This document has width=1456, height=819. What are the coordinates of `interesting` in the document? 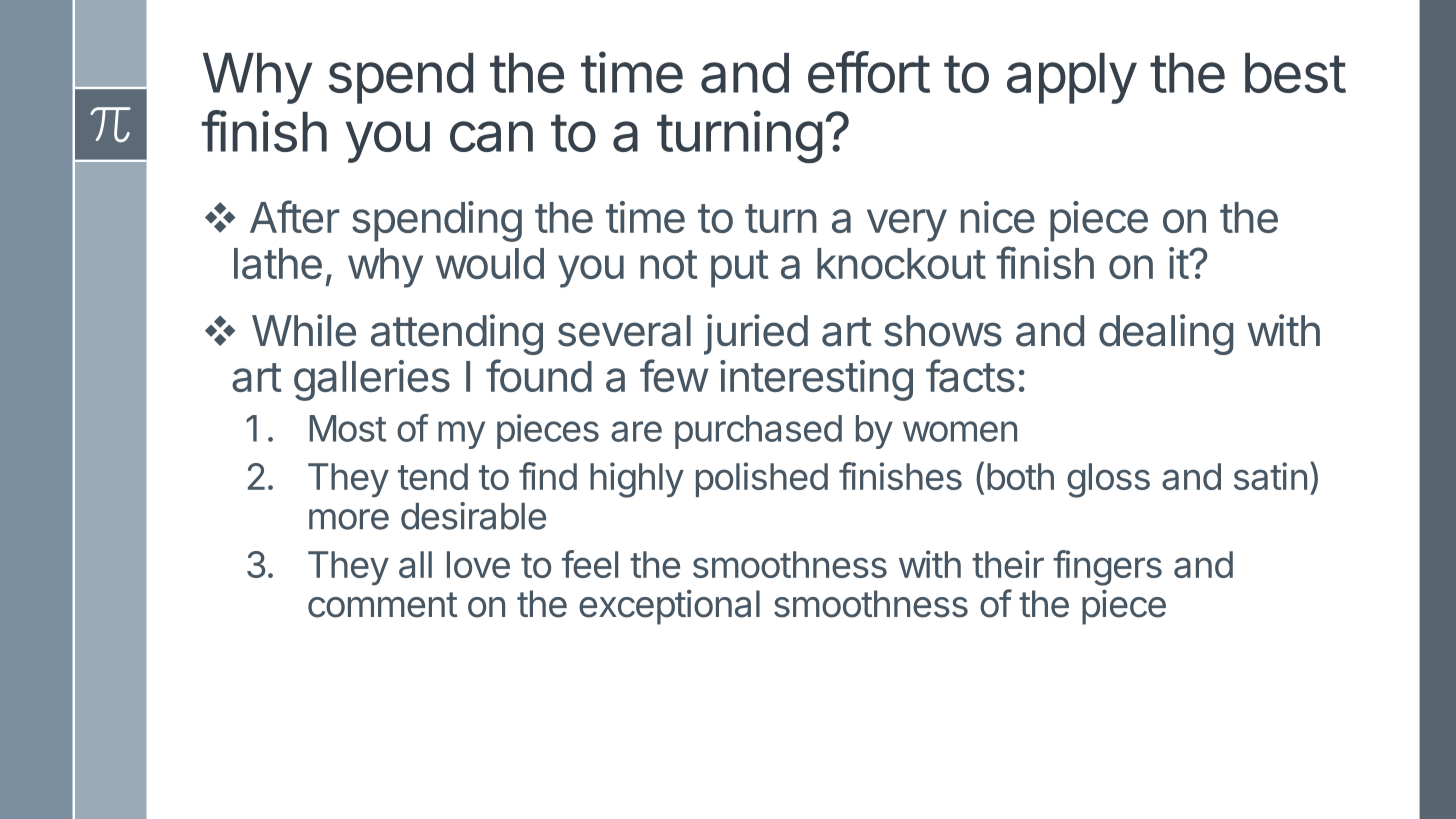 It's located at (816, 380).
